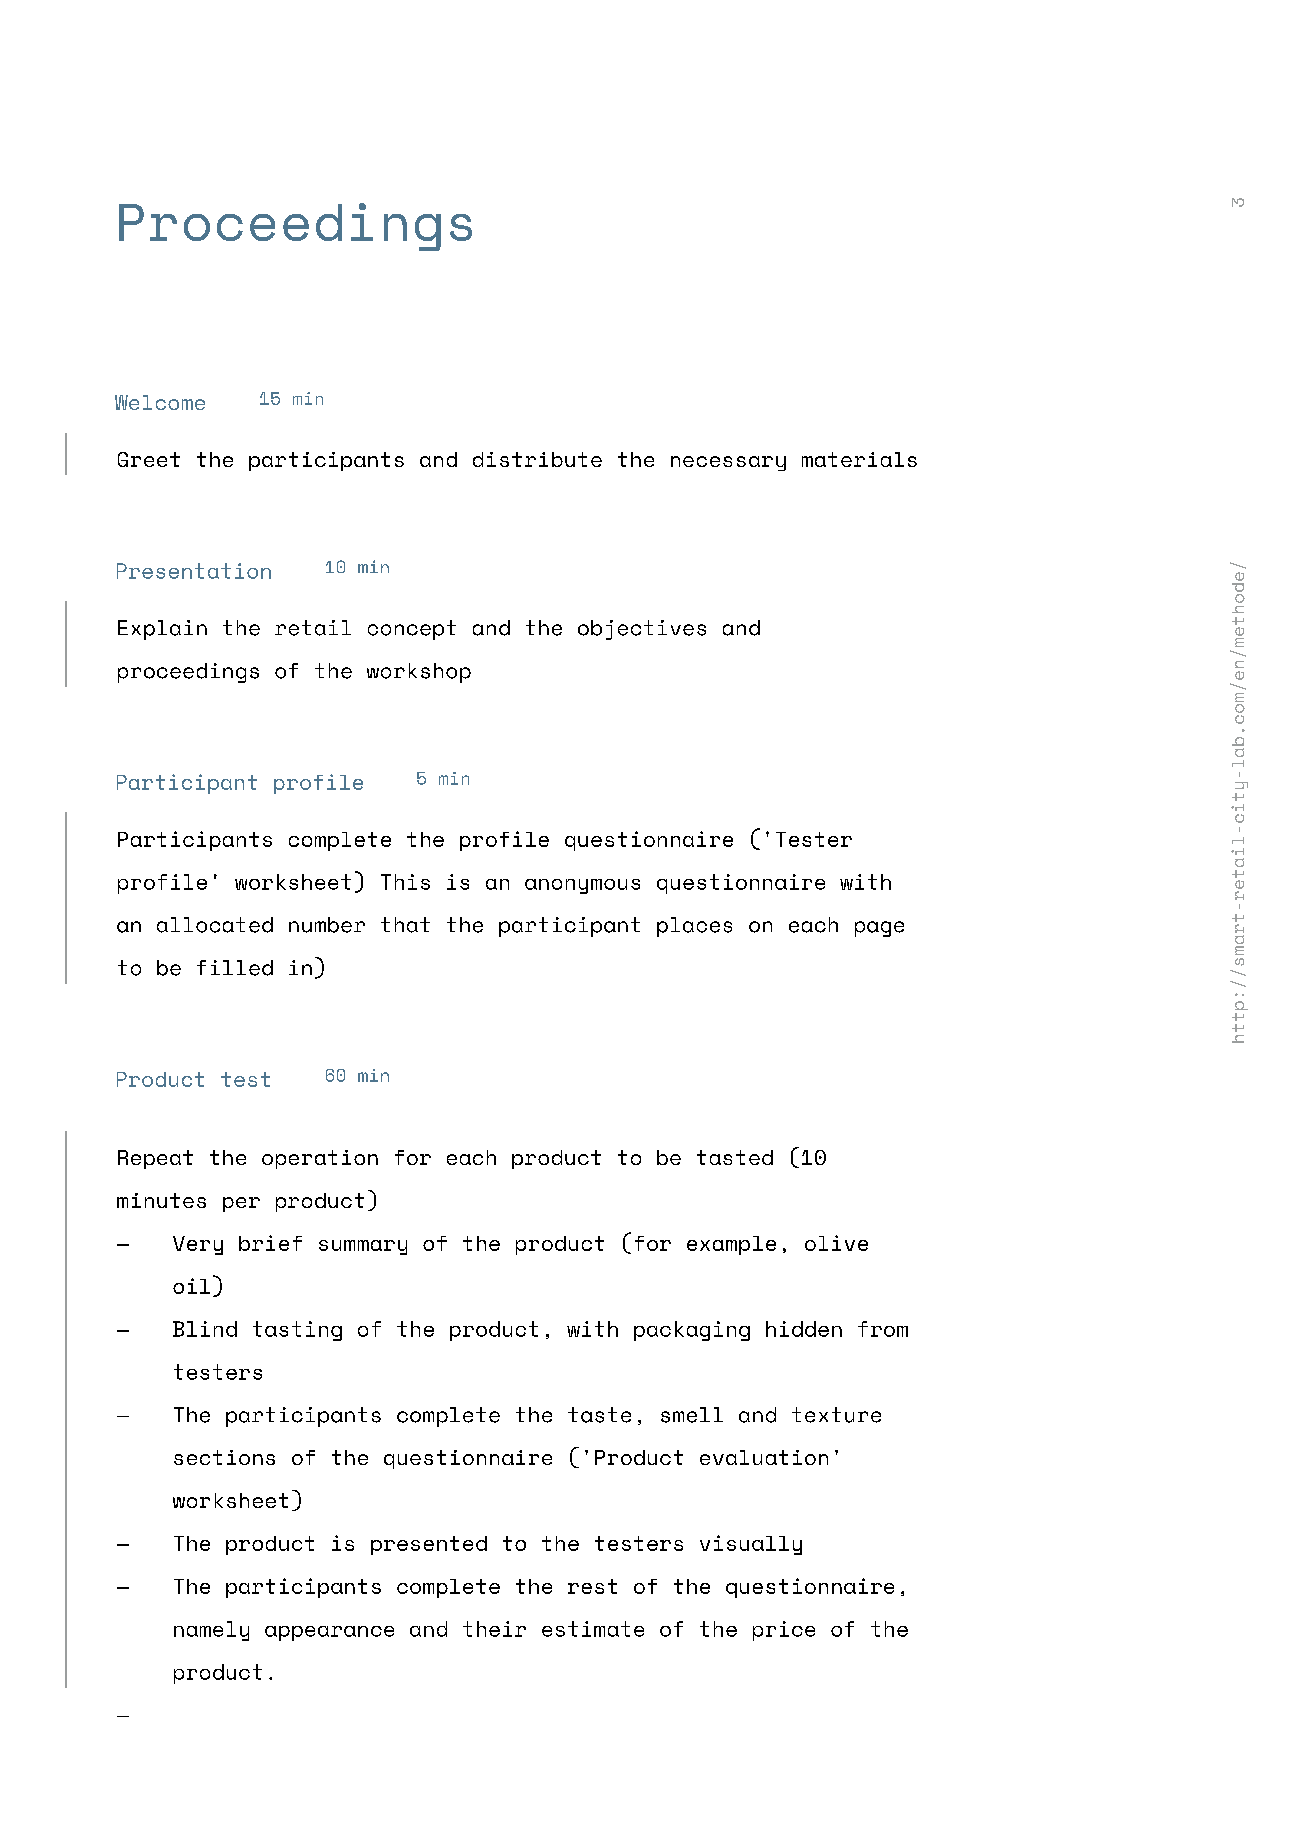  I want to click on Welcome, so click(160, 402).
